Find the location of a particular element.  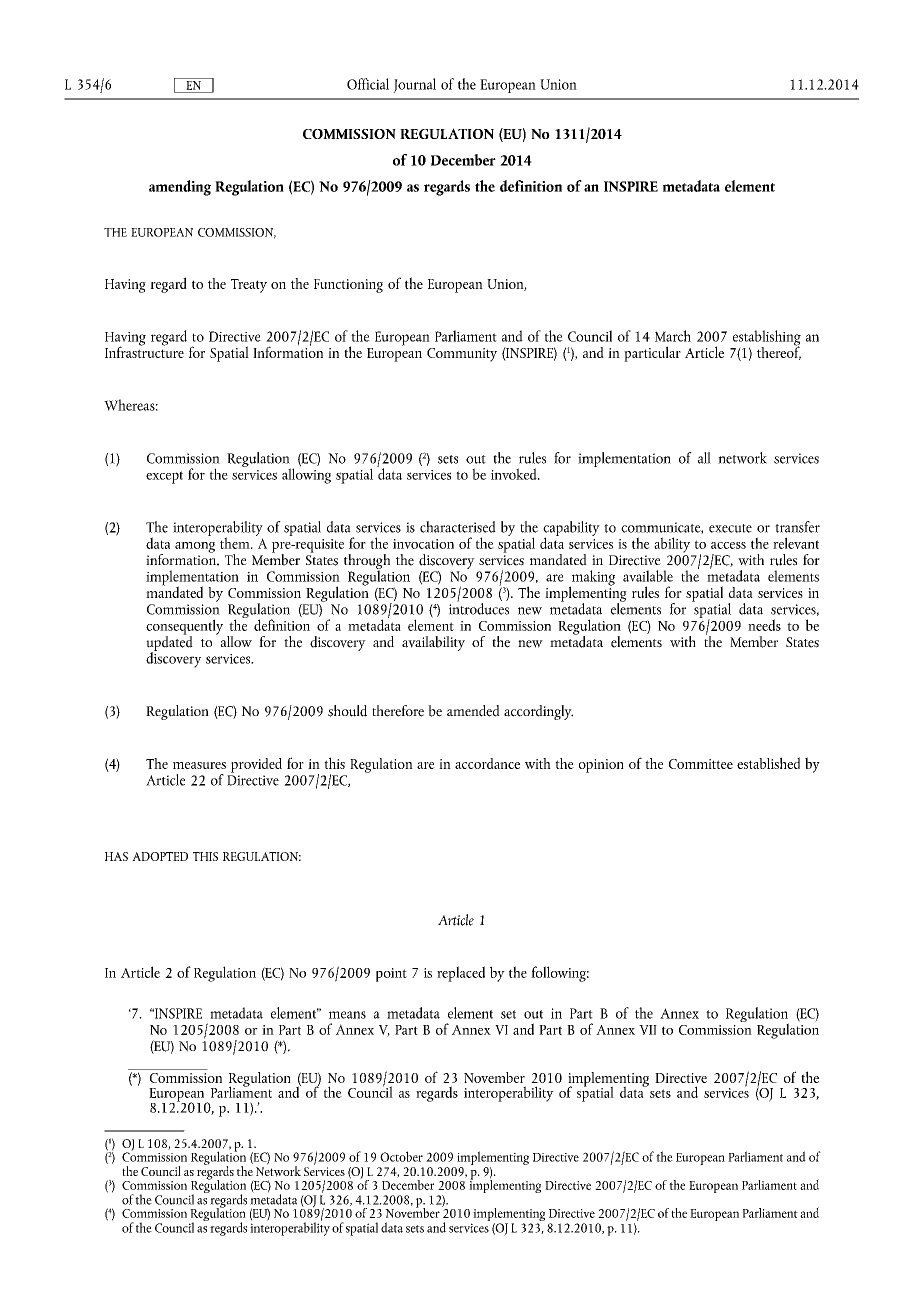

March is located at coordinates (673, 336).
